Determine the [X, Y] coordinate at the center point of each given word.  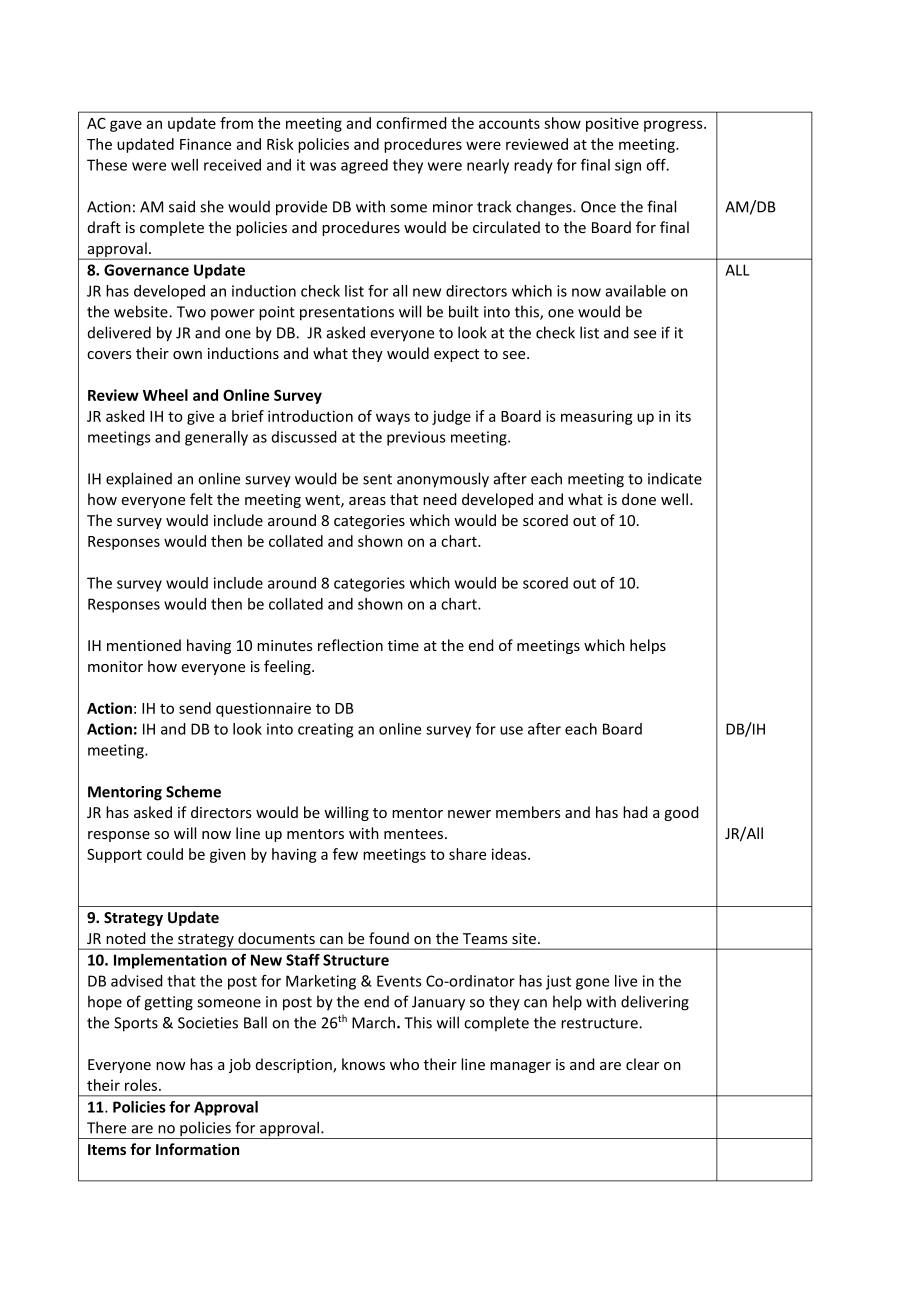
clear [642, 1064]
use [511, 730]
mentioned [144, 645]
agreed [364, 166]
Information [197, 1149]
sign [628, 166]
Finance [205, 144]
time [403, 645]
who [404, 1064]
